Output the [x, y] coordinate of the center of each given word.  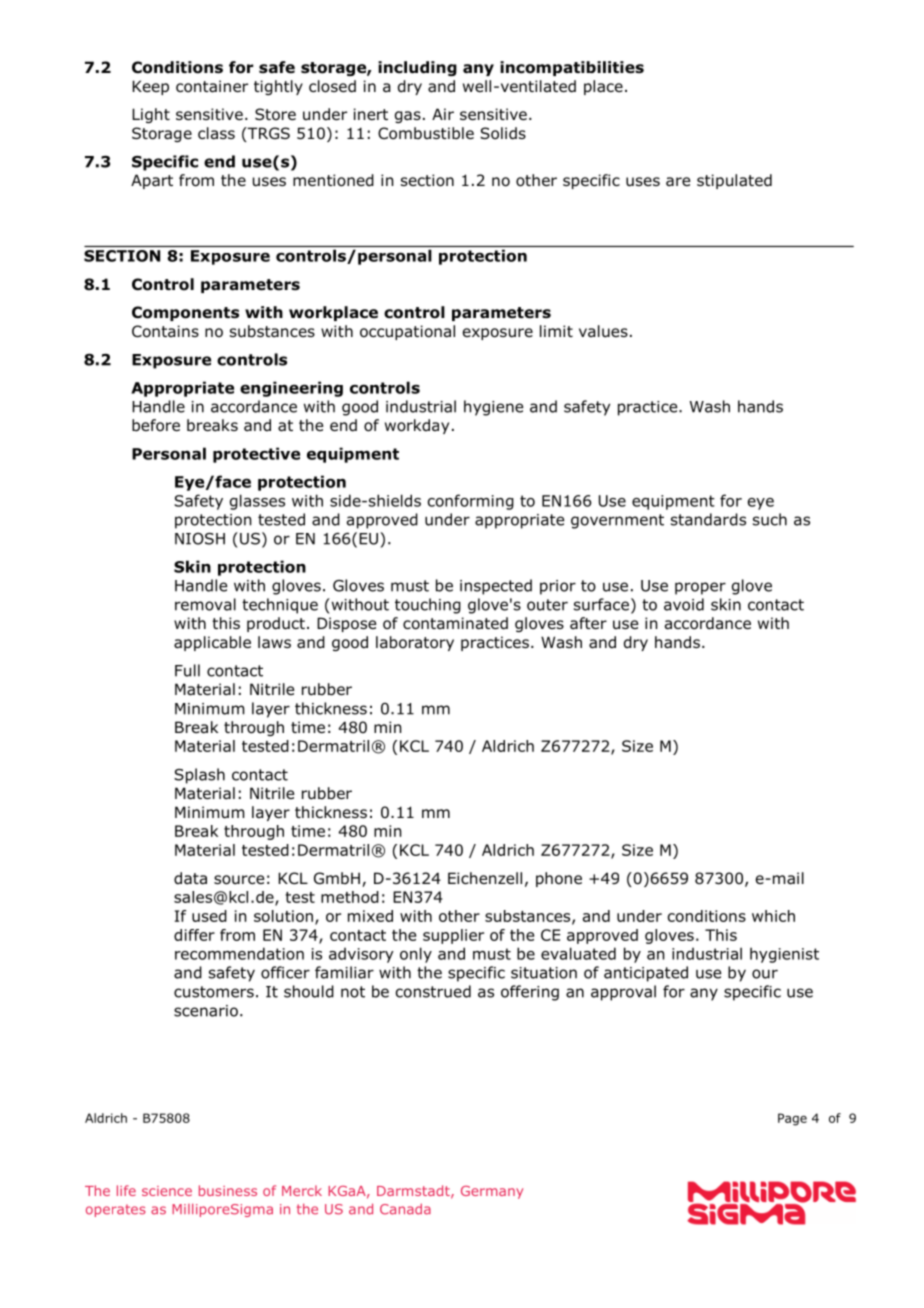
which [773, 916]
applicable [212, 643]
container [212, 86]
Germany [492, 1192]
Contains [165, 331]
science [167, 1191]
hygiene [493, 408]
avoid [684, 604]
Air [443, 114]
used [209, 916]
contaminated [455, 623]
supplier [453, 936]
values [603, 331]
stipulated [734, 181]
